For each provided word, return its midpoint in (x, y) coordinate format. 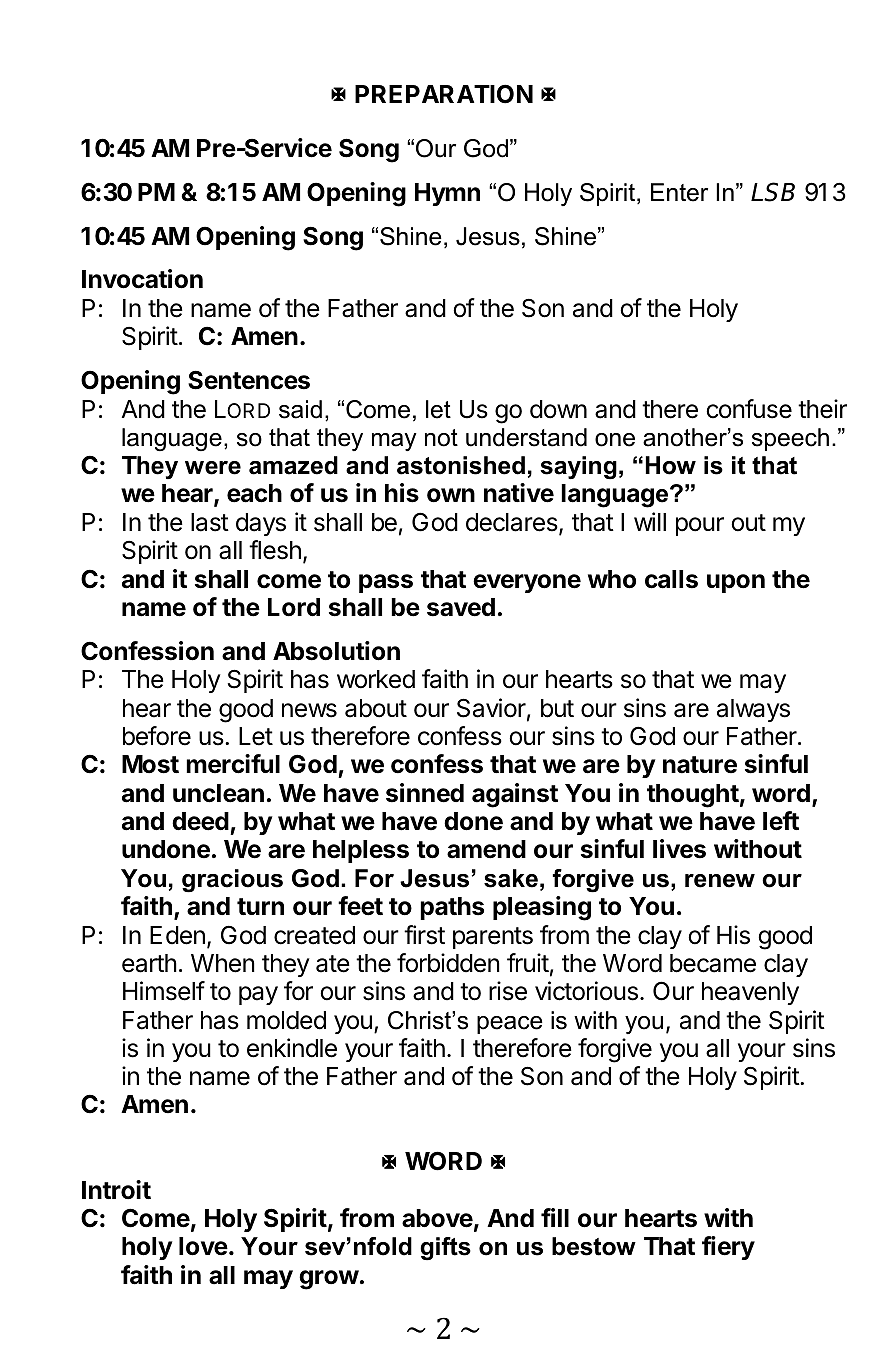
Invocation (142, 279)
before (157, 736)
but (557, 708)
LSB (773, 192)
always (753, 710)
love (203, 1246)
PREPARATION (444, 94)
